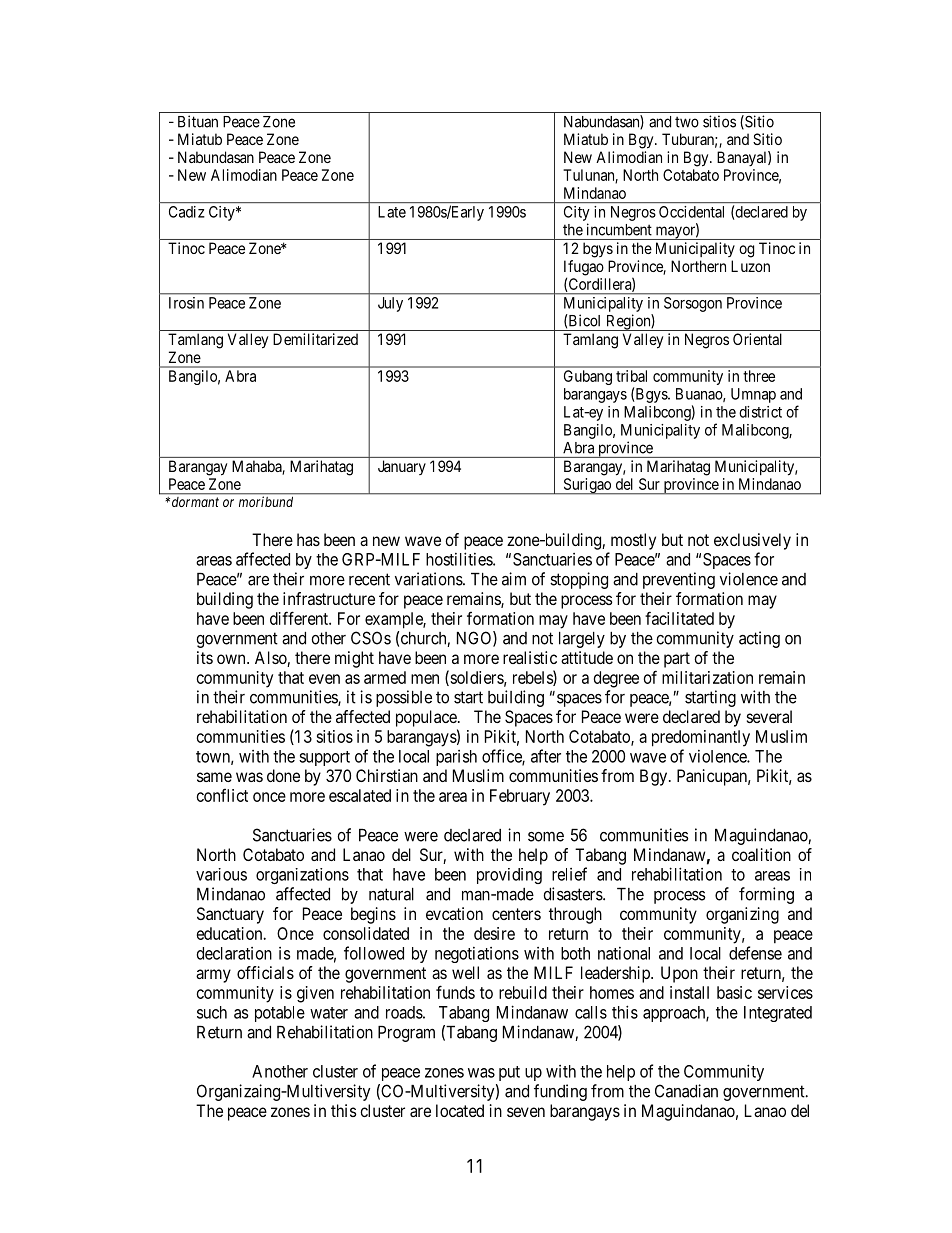 Image resolution: width=952 pixels, height=1233 pixels. I want to click on predominantly, so click(701, 738).
